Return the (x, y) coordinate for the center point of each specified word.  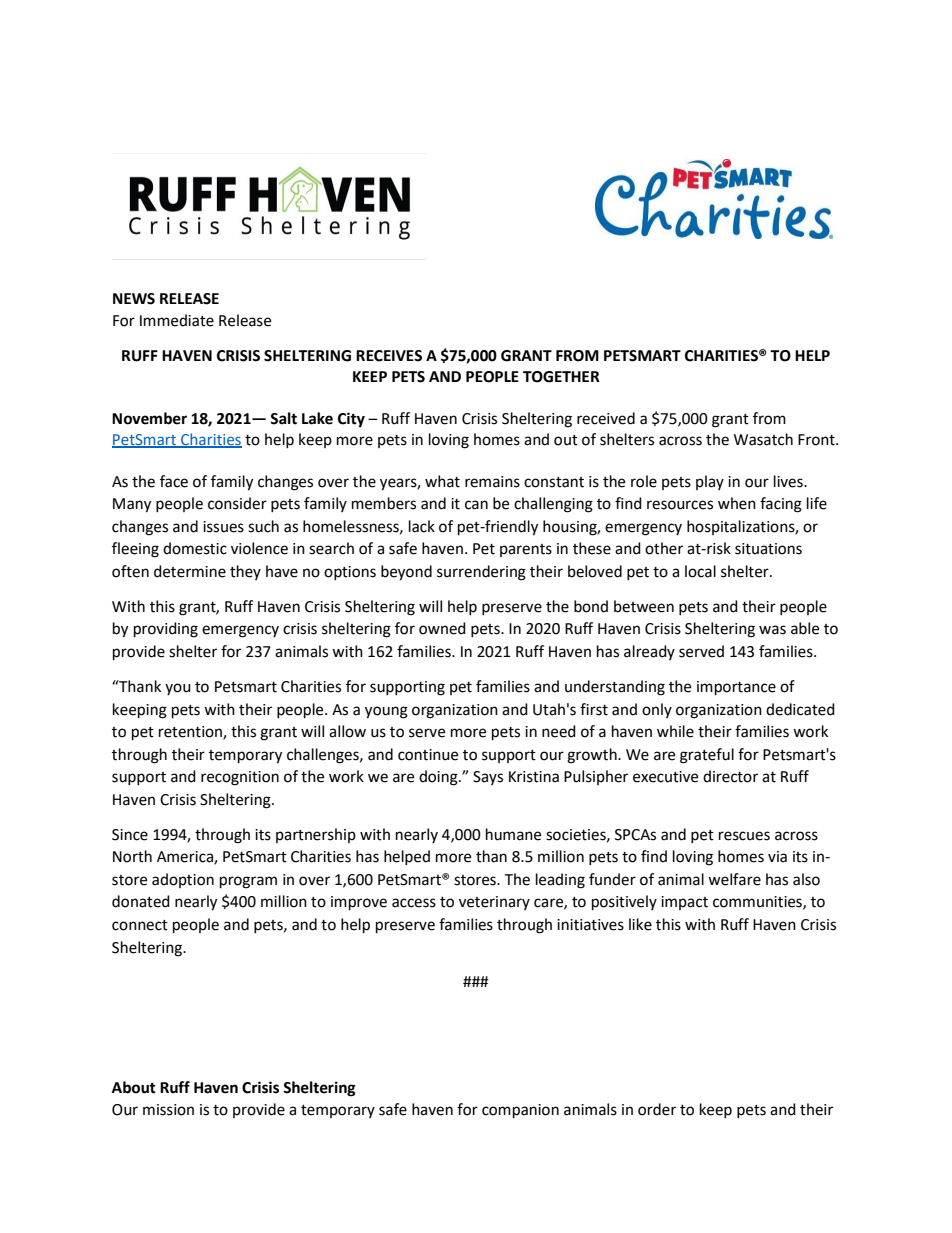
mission (168, 1110)
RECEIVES (389, 356)
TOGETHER (561, 377)
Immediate (177, 320)
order (657, 1109)
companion (520, 1111)
